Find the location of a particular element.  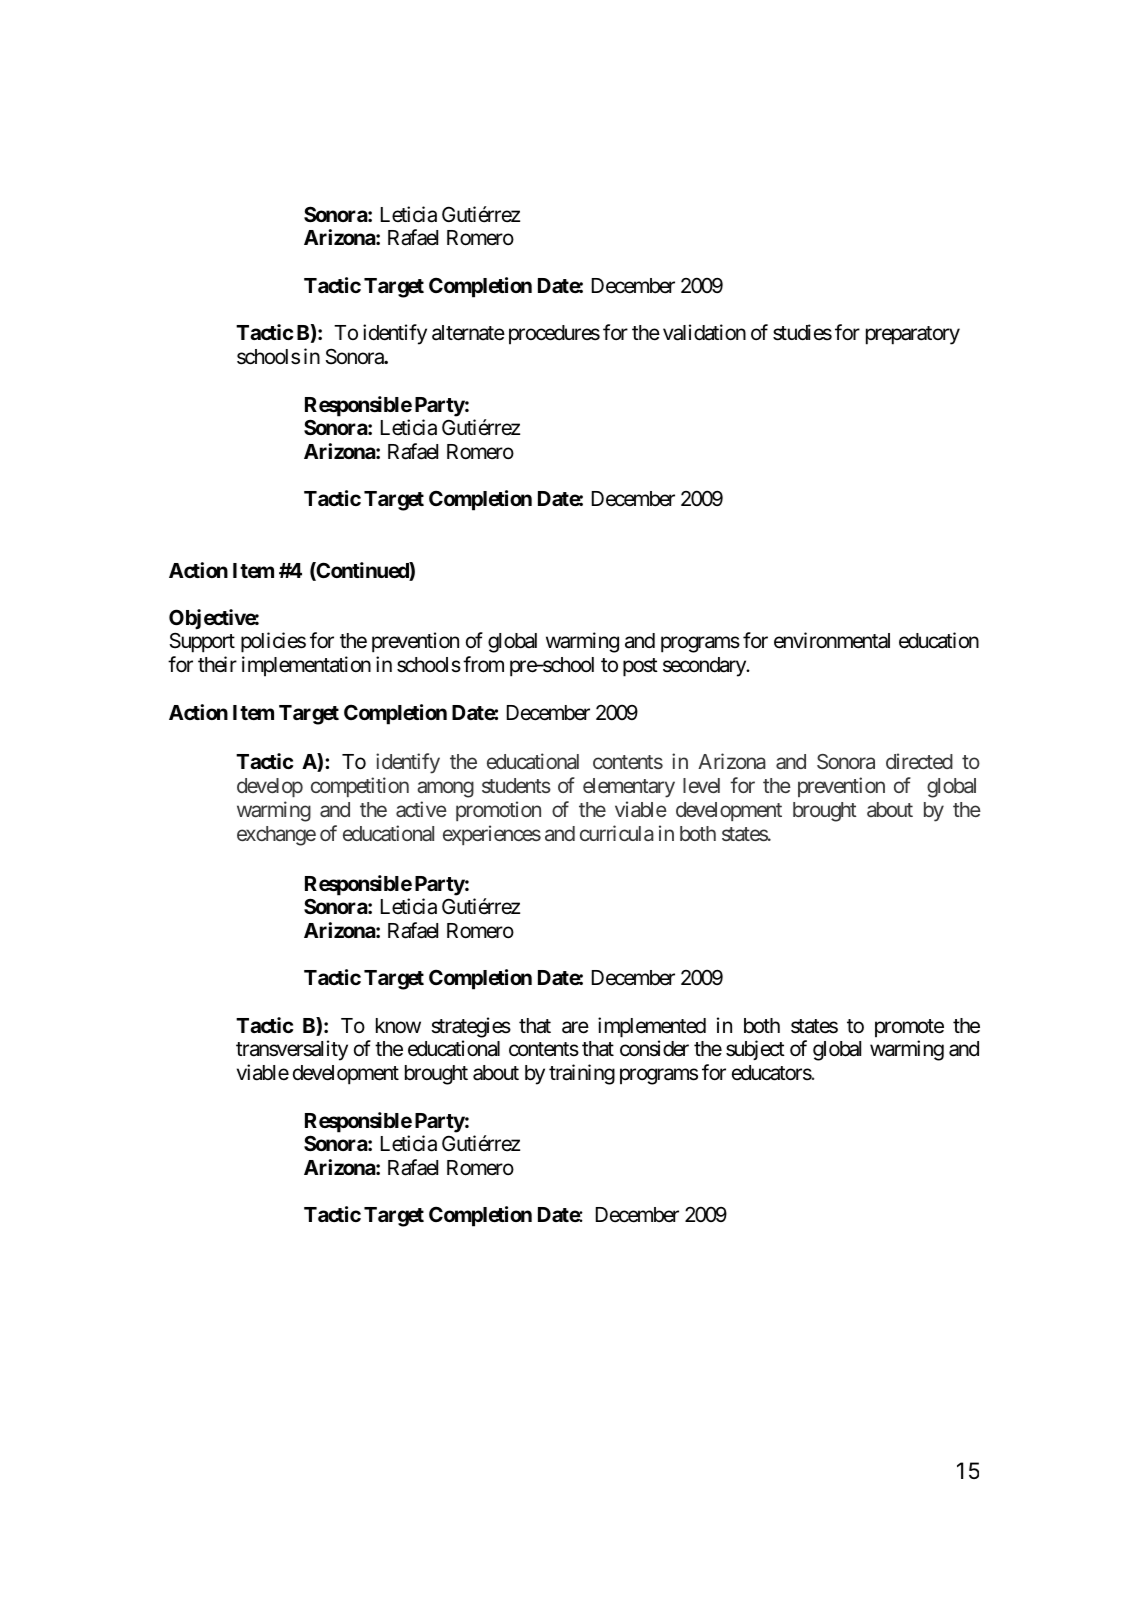

preparatory is located at coordinates (913, 335).
